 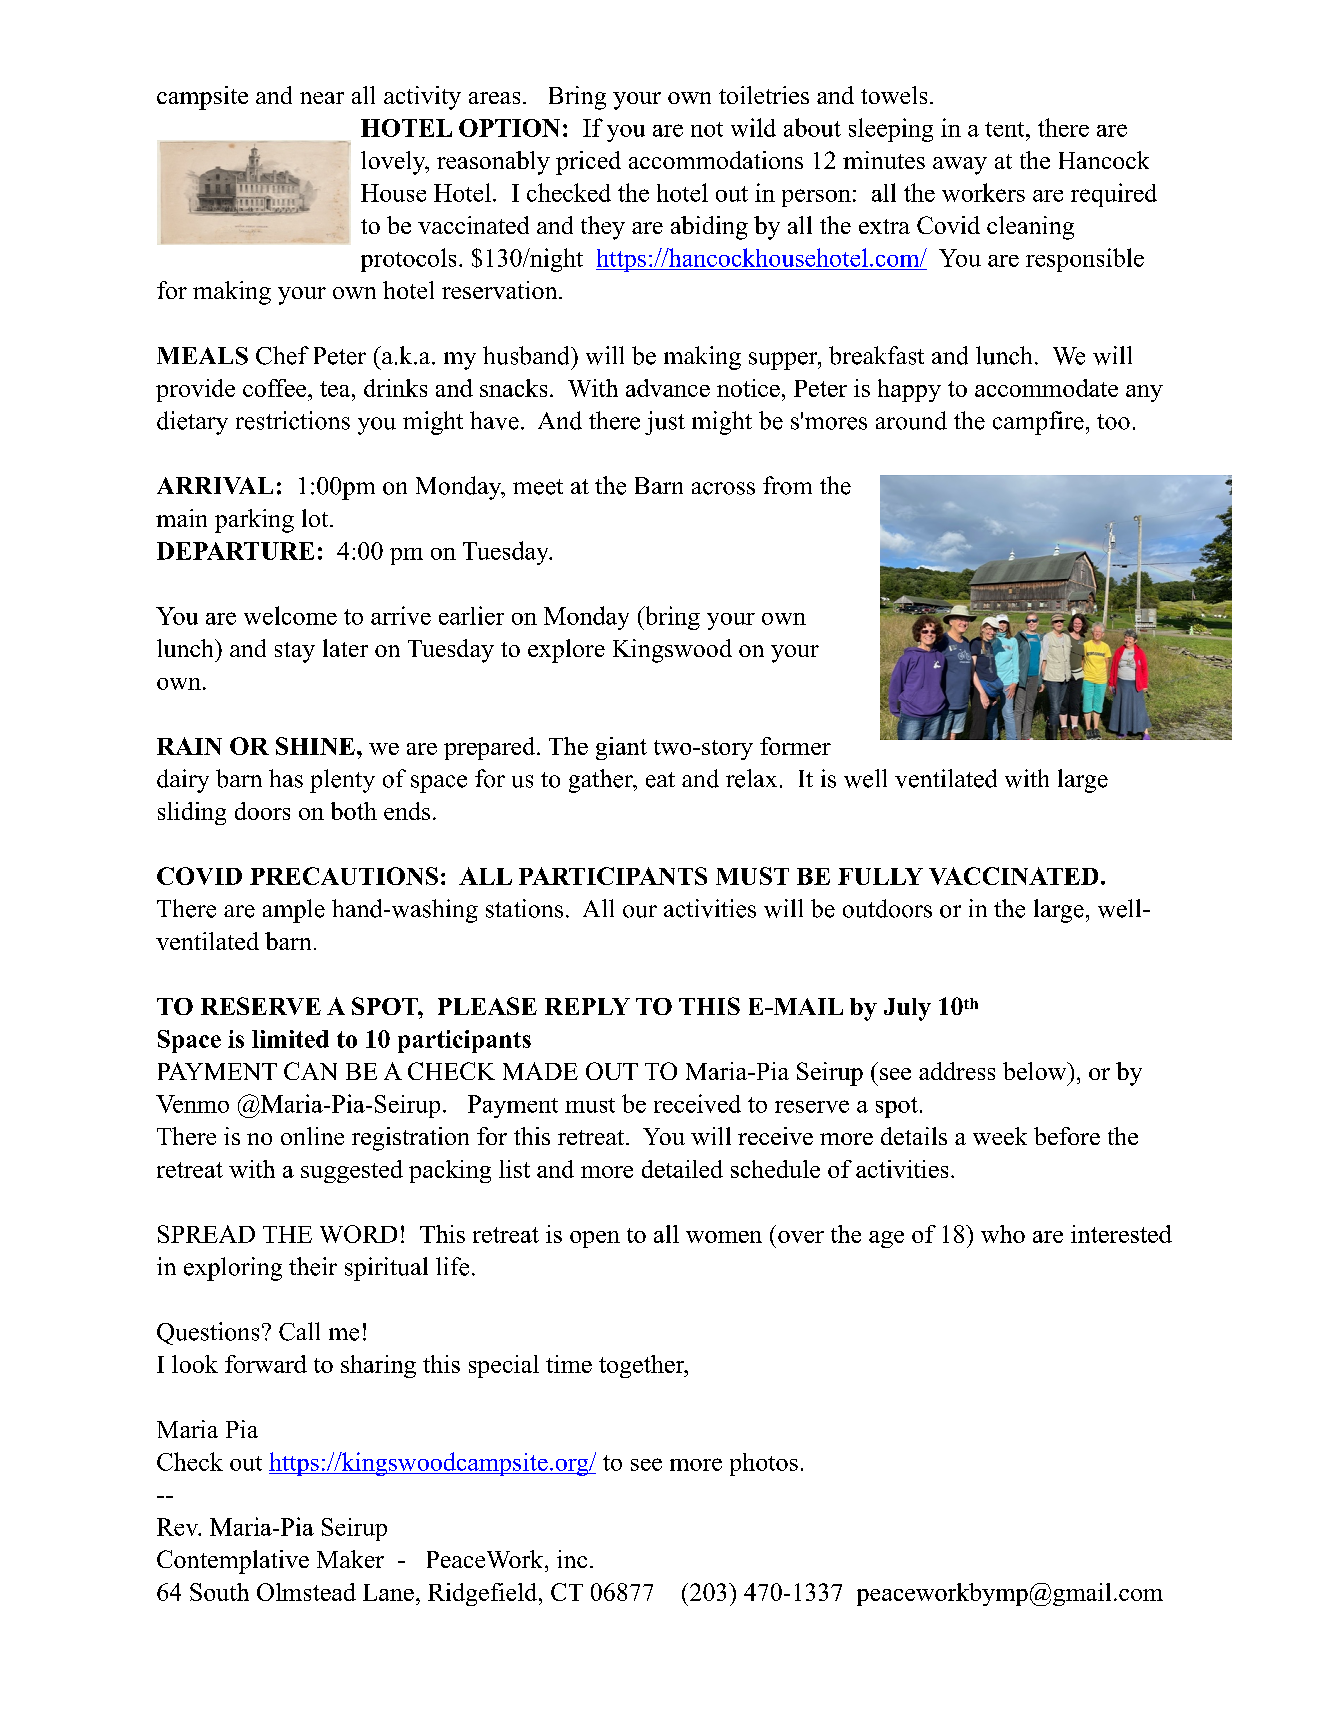 I want to click on below, so click(x=1036, y=1071).
